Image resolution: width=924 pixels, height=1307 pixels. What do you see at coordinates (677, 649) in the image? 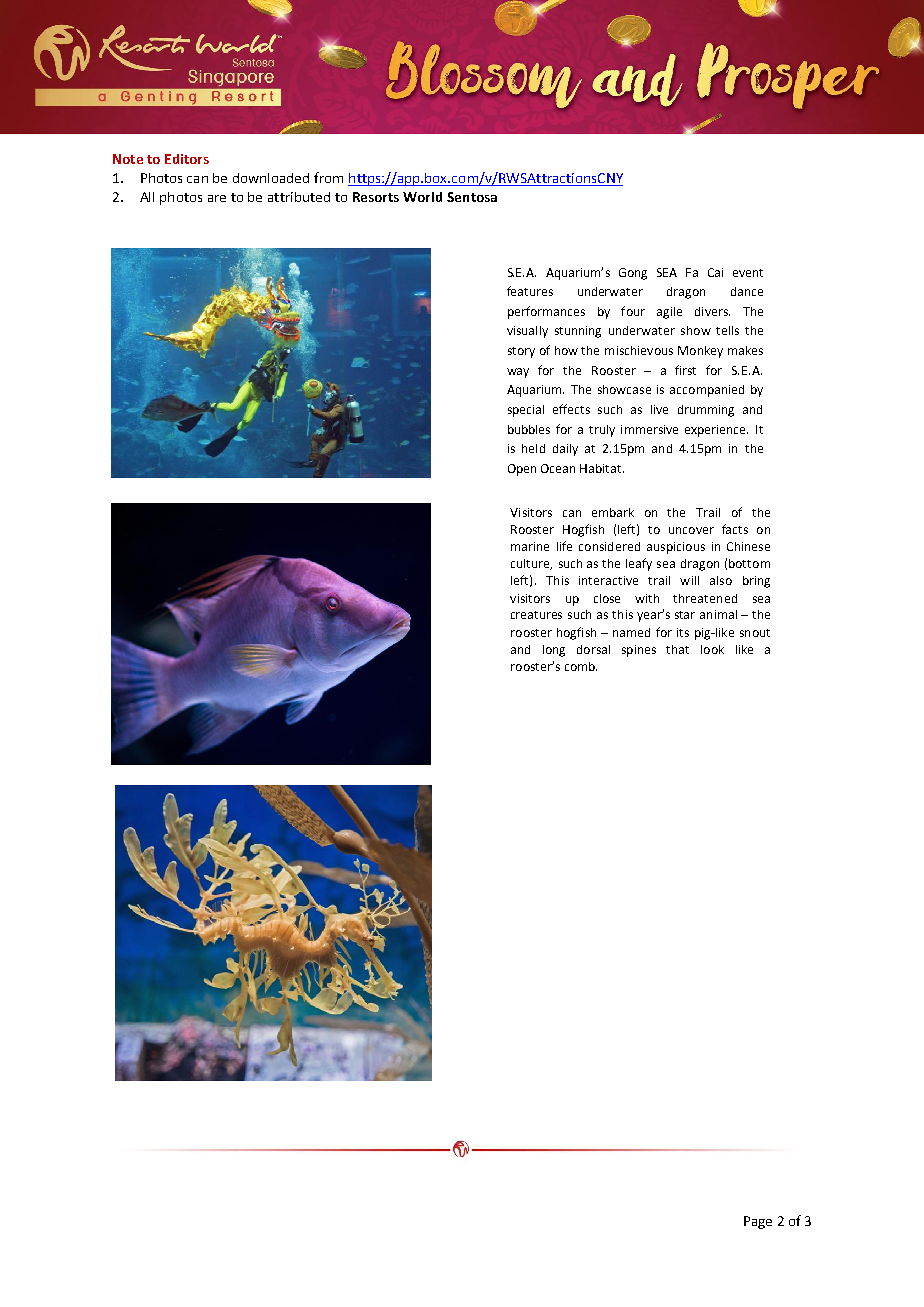
I see `that` at bounding box center [677, 649].
